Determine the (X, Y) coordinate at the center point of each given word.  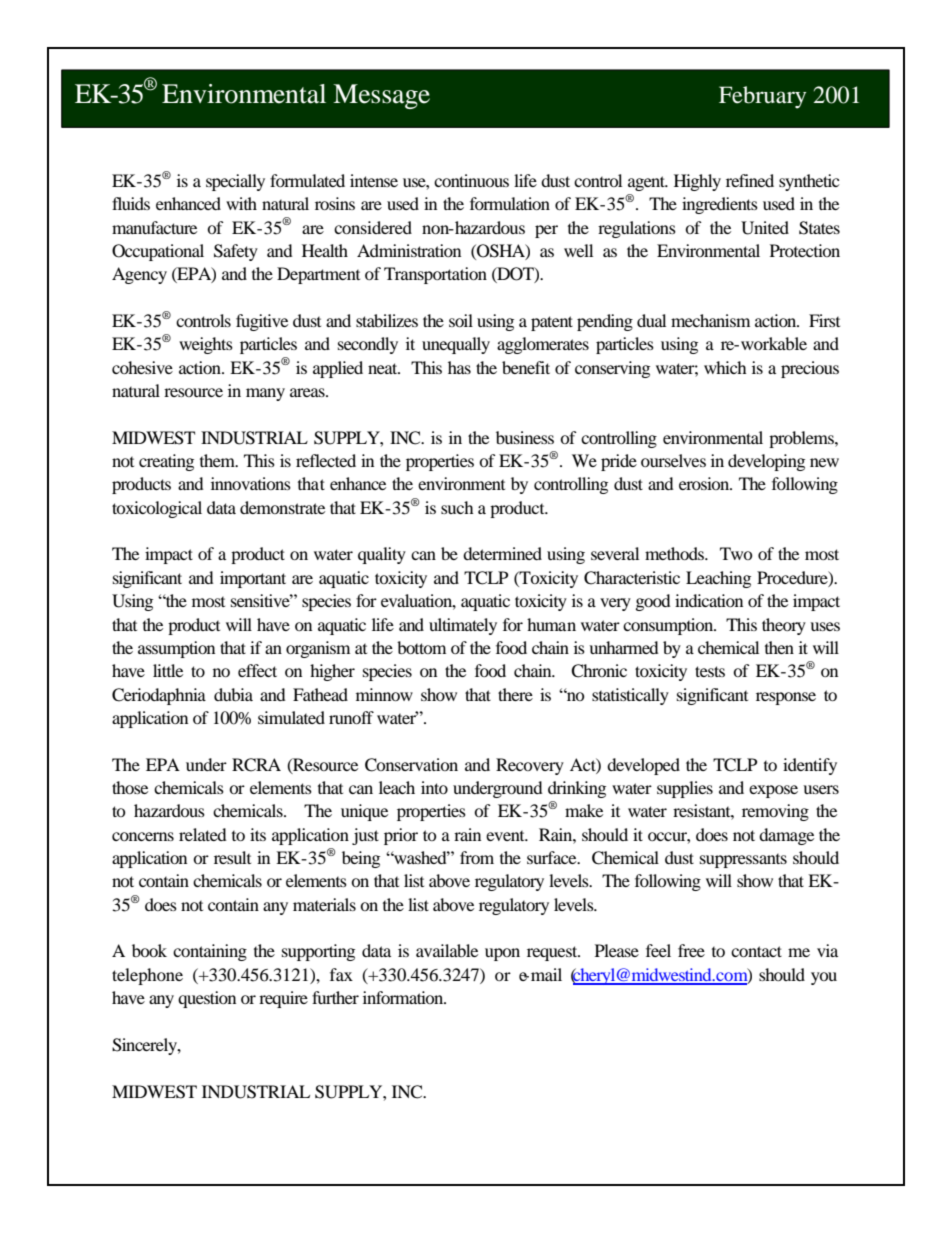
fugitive (262, 322)
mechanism (710, 320)
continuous (471, 180)
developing (766, 462)
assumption (176, 649)
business (525, 437)
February (762, 97)
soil (461, 320)
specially (235, 182)
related (203, 834)
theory (784, 626)
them (218, 460)
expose (773, 791)
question (207, 999)
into (434, 787)
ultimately (463, 626)
